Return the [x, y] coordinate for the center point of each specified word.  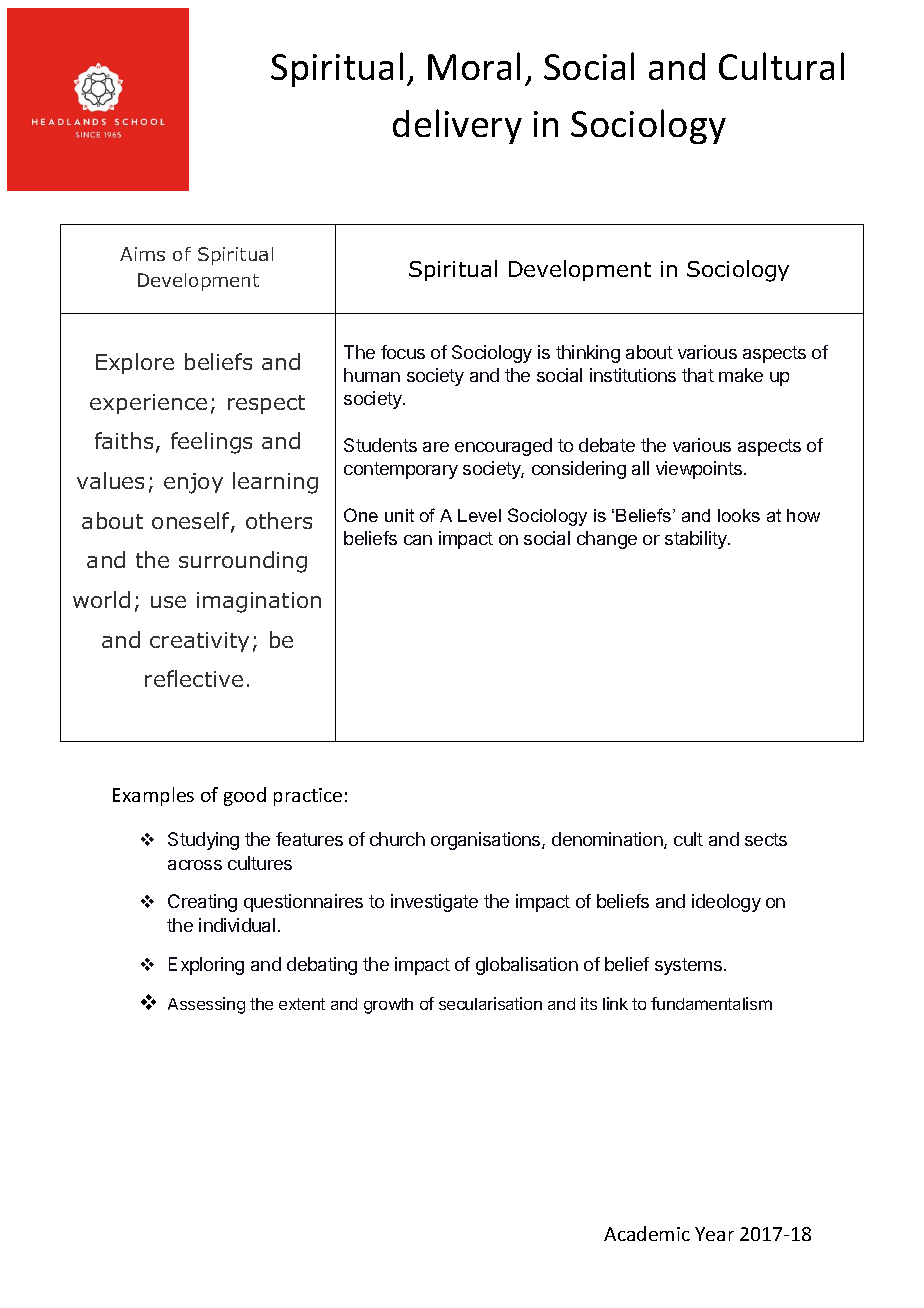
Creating [202, 903]
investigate [434, 903]
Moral [474, 66]
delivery [457, 126]
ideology [726, 903]
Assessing [206, 1005]
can [418, 540]
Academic [647, 1233]
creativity [199, 642]
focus [403, 352]
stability [697, 540]
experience [148, 404]
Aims [142, 254]
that [698, 375]
